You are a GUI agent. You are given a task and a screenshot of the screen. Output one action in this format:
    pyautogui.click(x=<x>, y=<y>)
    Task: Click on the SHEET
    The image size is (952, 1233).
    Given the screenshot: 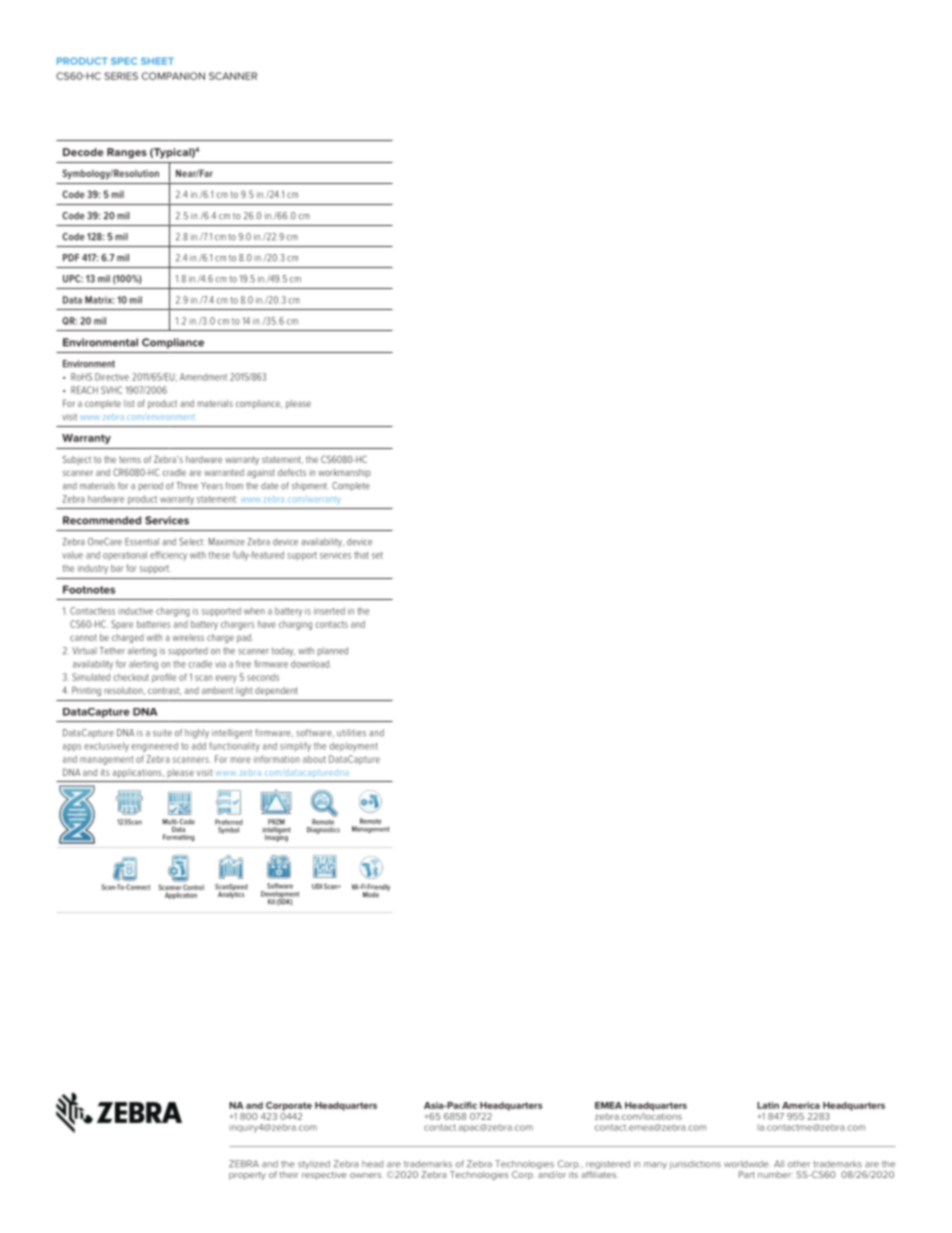 What is the action you would take?
    pyautogui.click(x=157, y=61)
